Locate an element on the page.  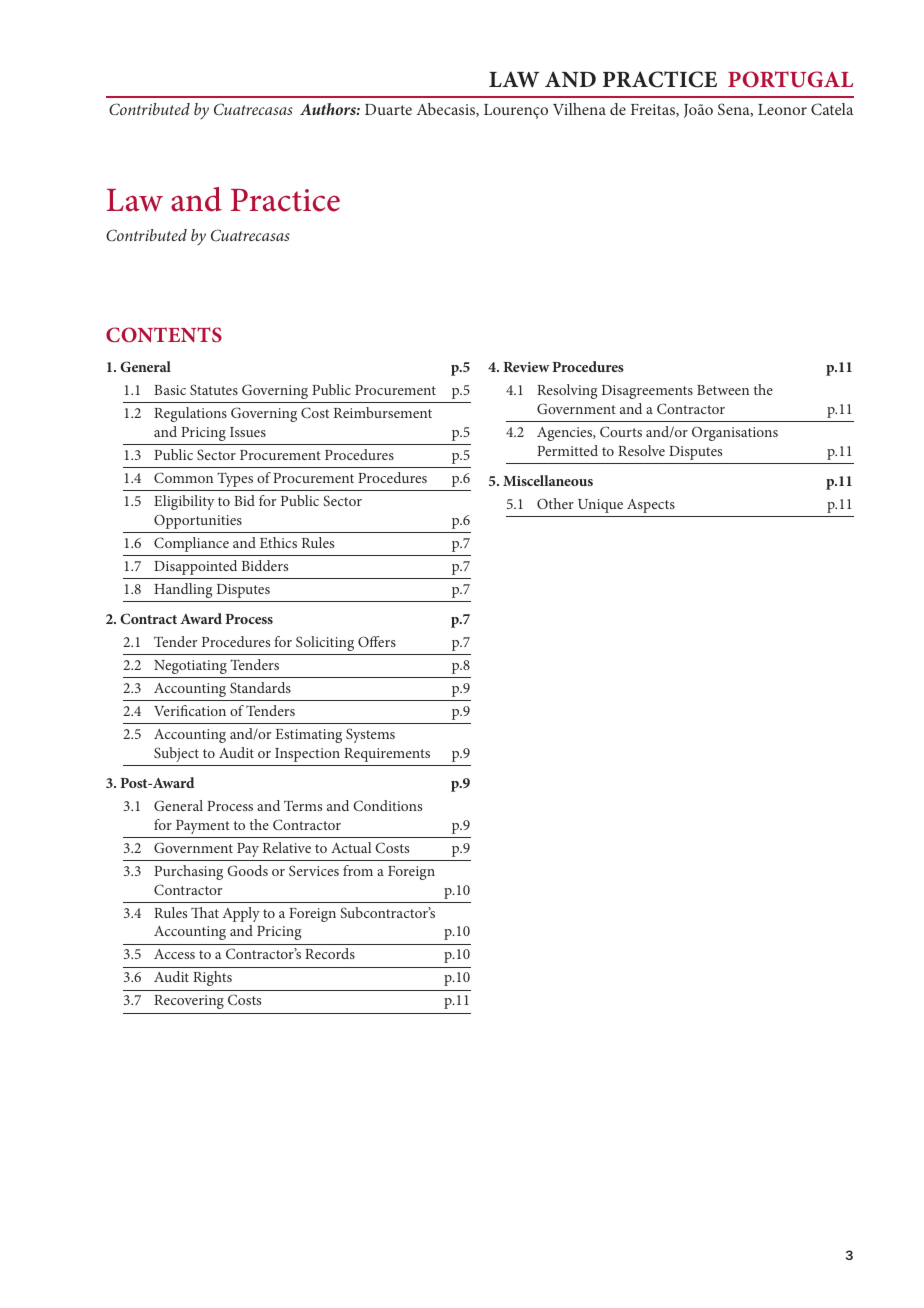
PORTUGAL is located at coordinates (790, 79).
